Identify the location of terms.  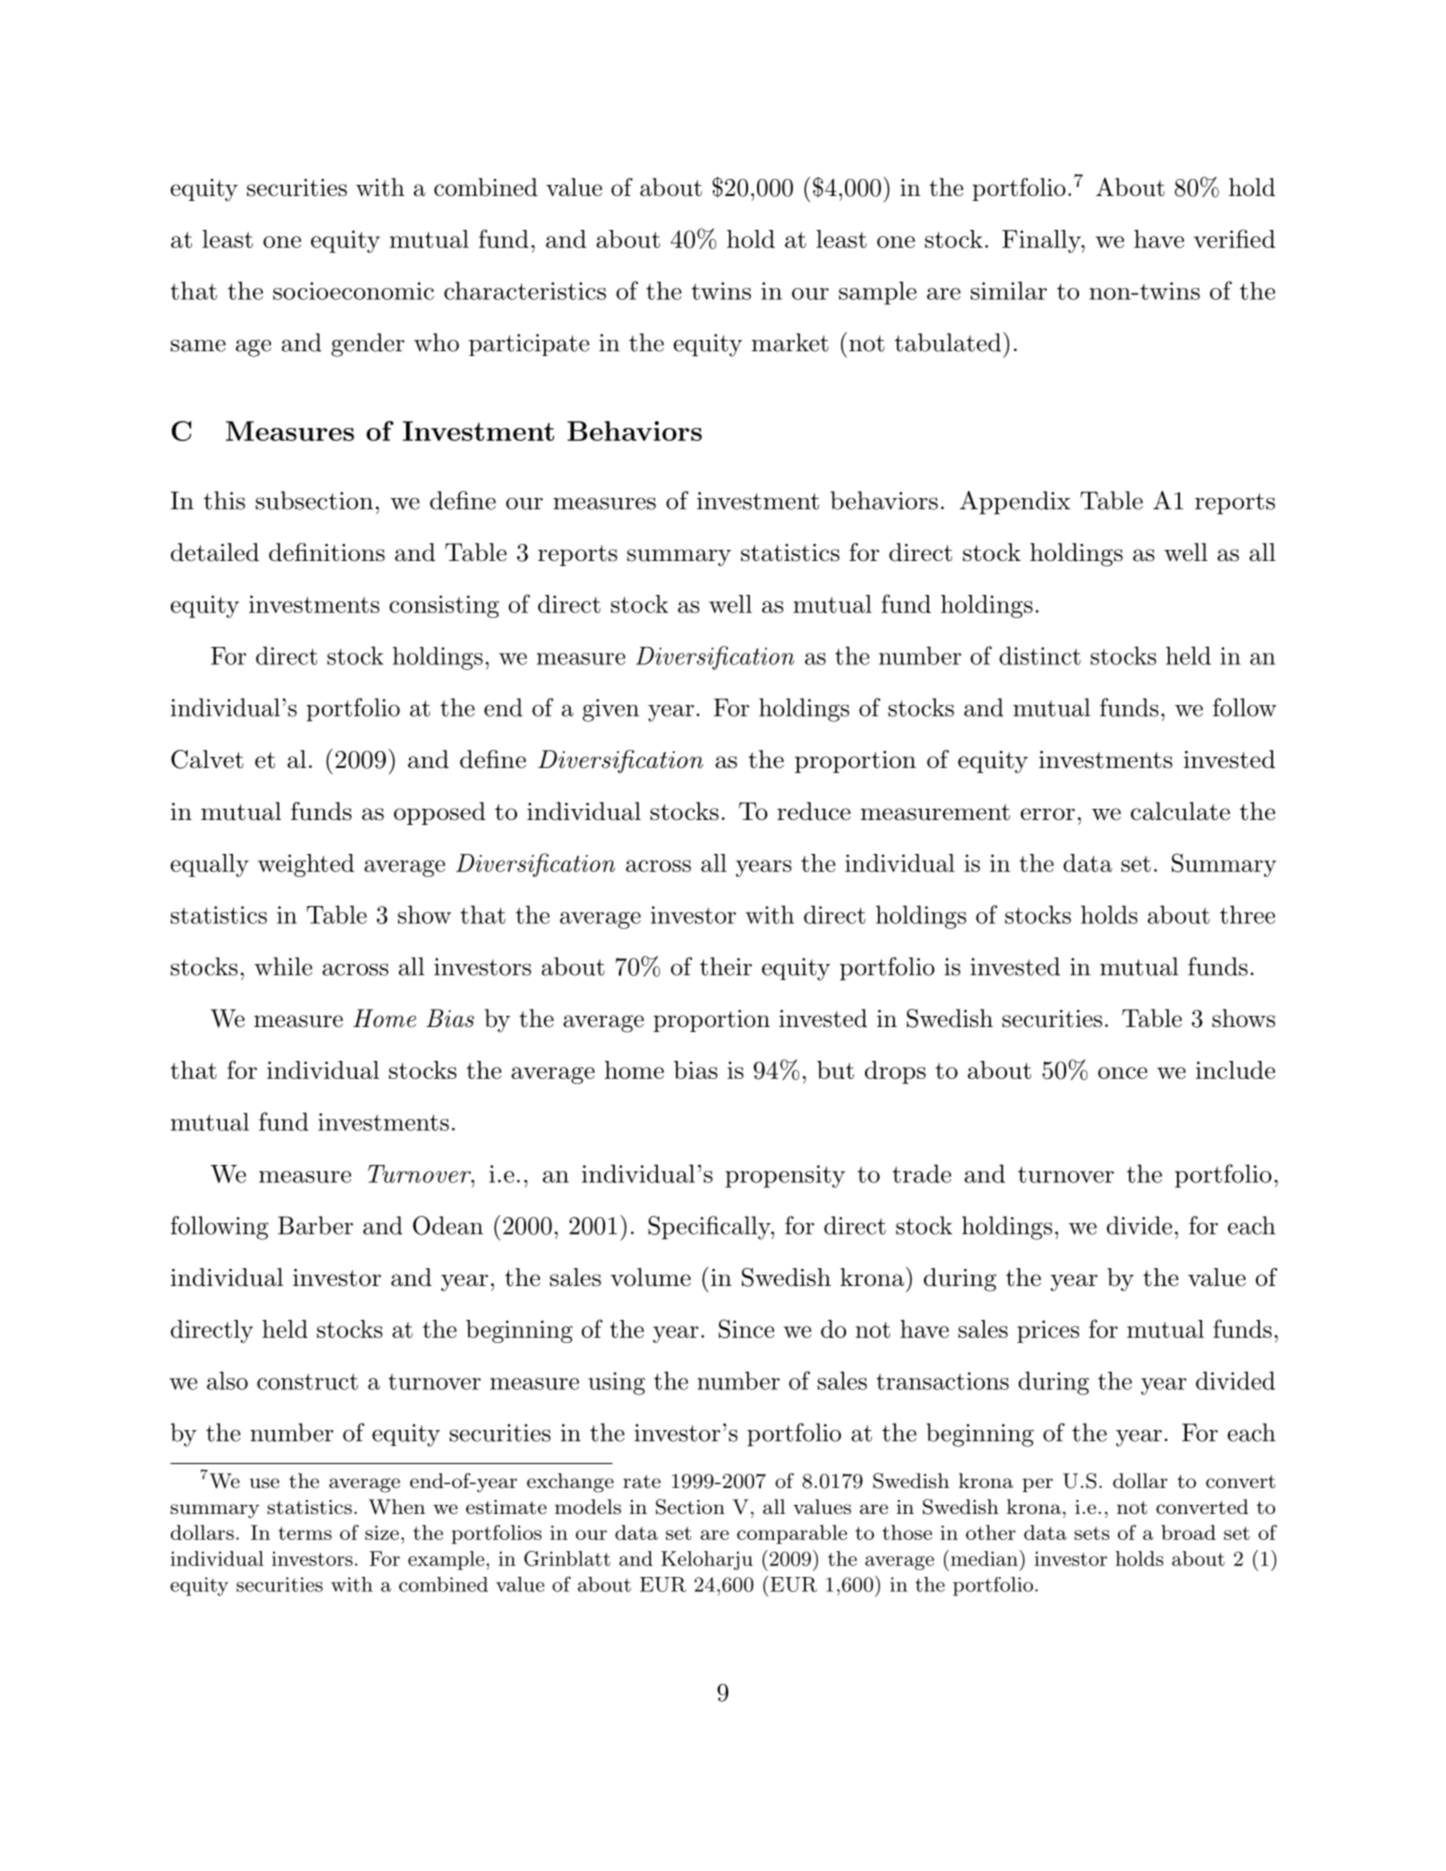
(305, 1533).
